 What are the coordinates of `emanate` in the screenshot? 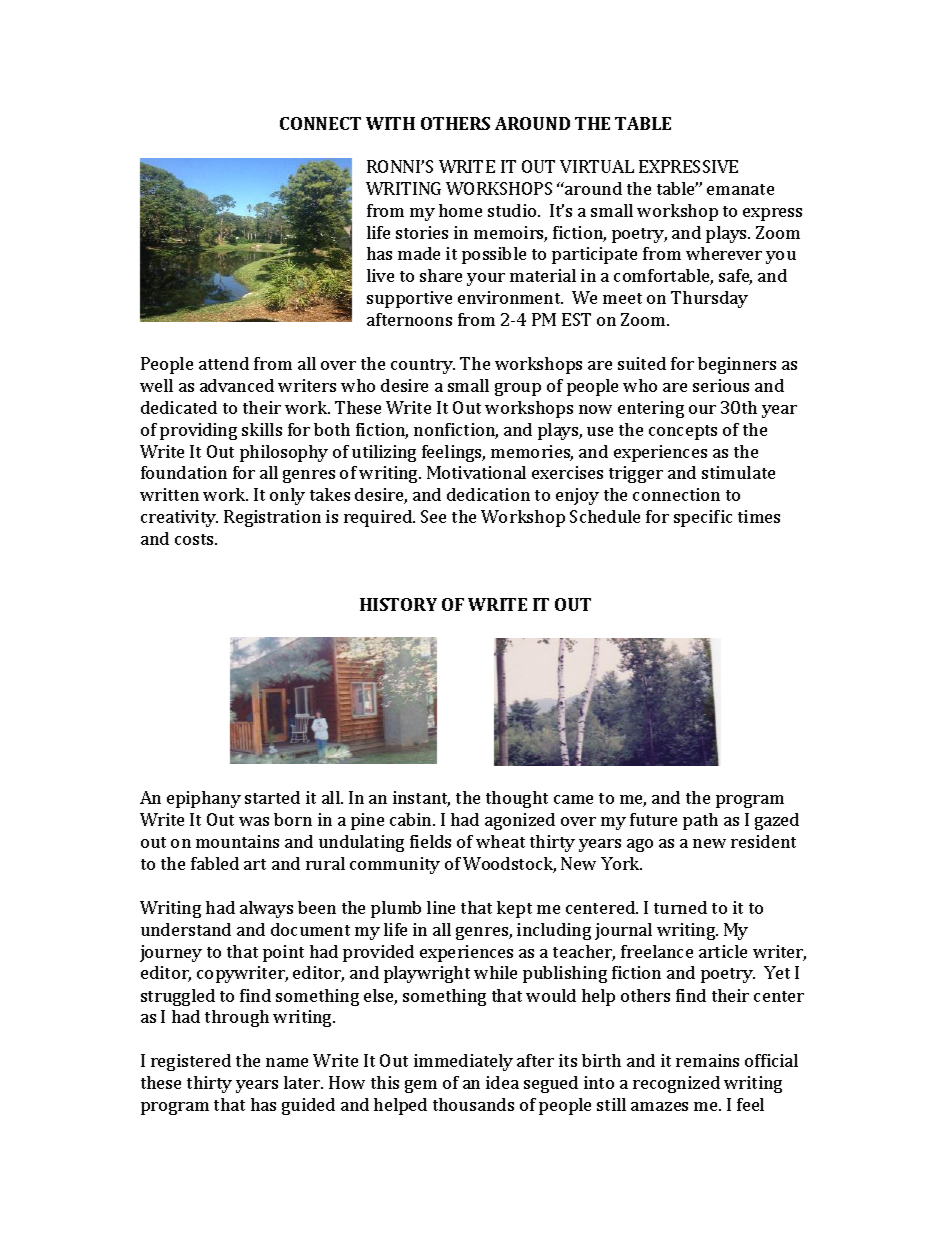 It's located at (740, 189).
